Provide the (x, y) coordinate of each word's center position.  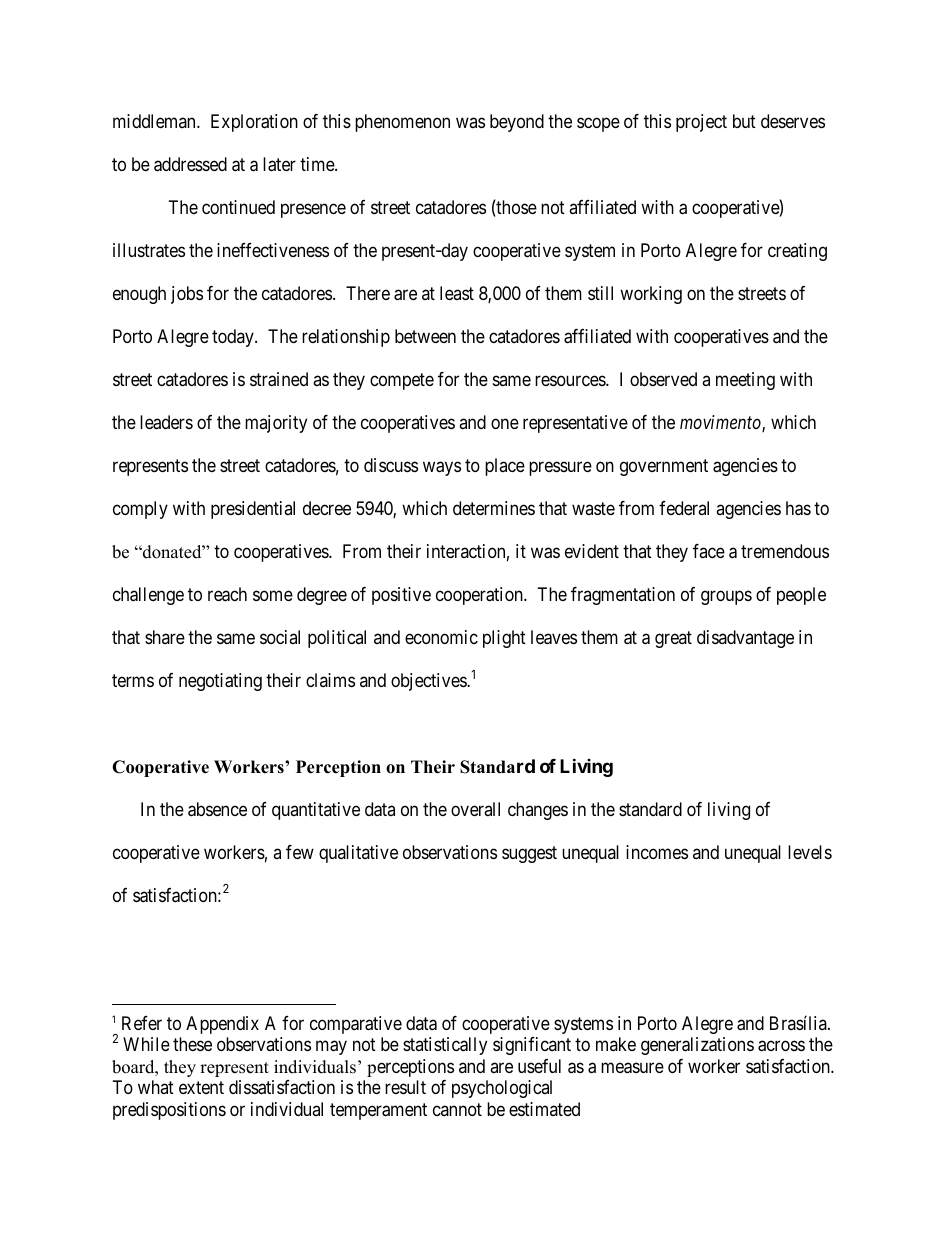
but (744, 121)
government (664, 467)
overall (475, 809)
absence (217, 809)
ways (442, 469)
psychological (502, 1089)
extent (201, 1088)
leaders (166, 422)
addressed (190, 164)
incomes (657, 852)
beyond (517, 123)
